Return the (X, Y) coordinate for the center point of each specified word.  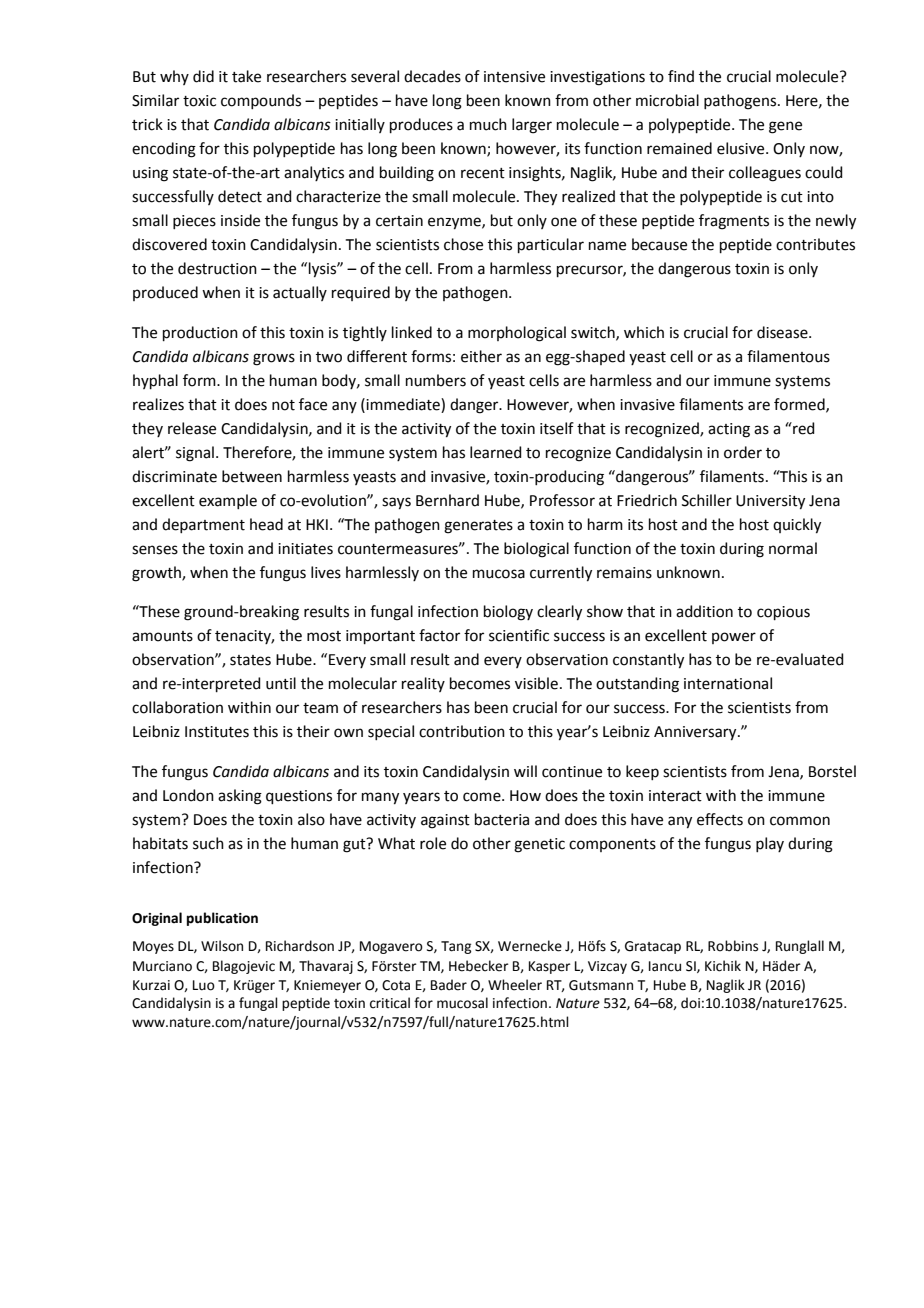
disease (783, 332)
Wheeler (515, 985)
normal (793, 548)
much (488, 124)
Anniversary (696, 733)
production (200, 333)
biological (536, 550)
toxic (199, 101)
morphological (517, 334)
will (525, 771)
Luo (204, 985)
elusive (742, 148)
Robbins (733, 946)
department (203, 525)
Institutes (217, 732)
